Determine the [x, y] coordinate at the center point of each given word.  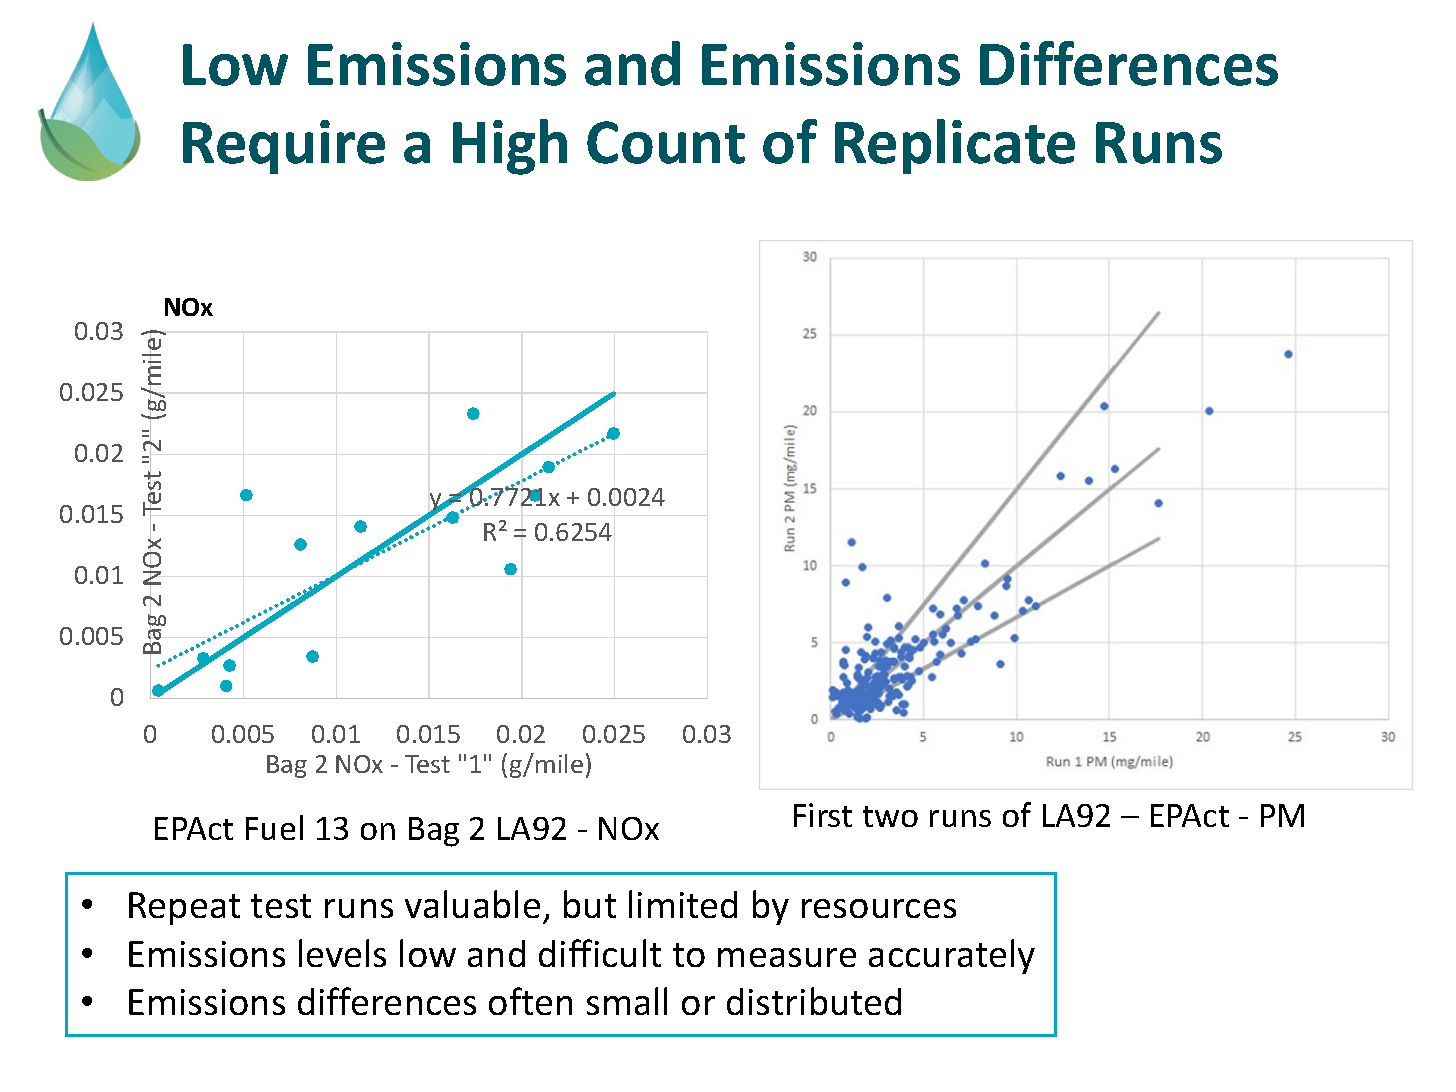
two [890, 816]
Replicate [955, 146]
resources [879, 908]
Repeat [184, 908]
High [510, 147]
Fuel [274, 827]
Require [284, 147]
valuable [472, 904]
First [823, 815]
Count [666, 142]
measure [787, 957]
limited [683, 904]
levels [342, 953]
